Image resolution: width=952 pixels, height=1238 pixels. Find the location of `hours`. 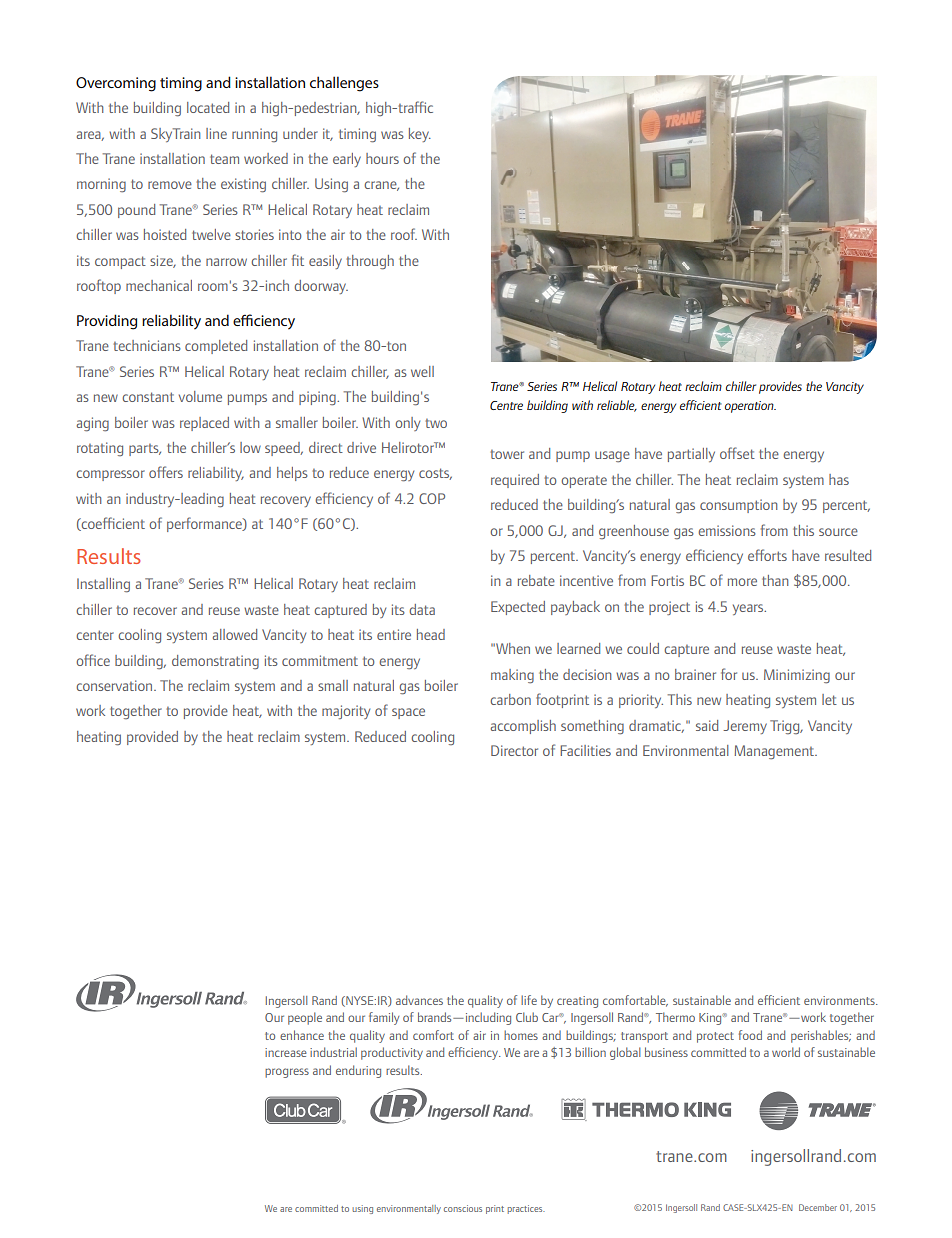

hours is located at coordinates (382, 158).
